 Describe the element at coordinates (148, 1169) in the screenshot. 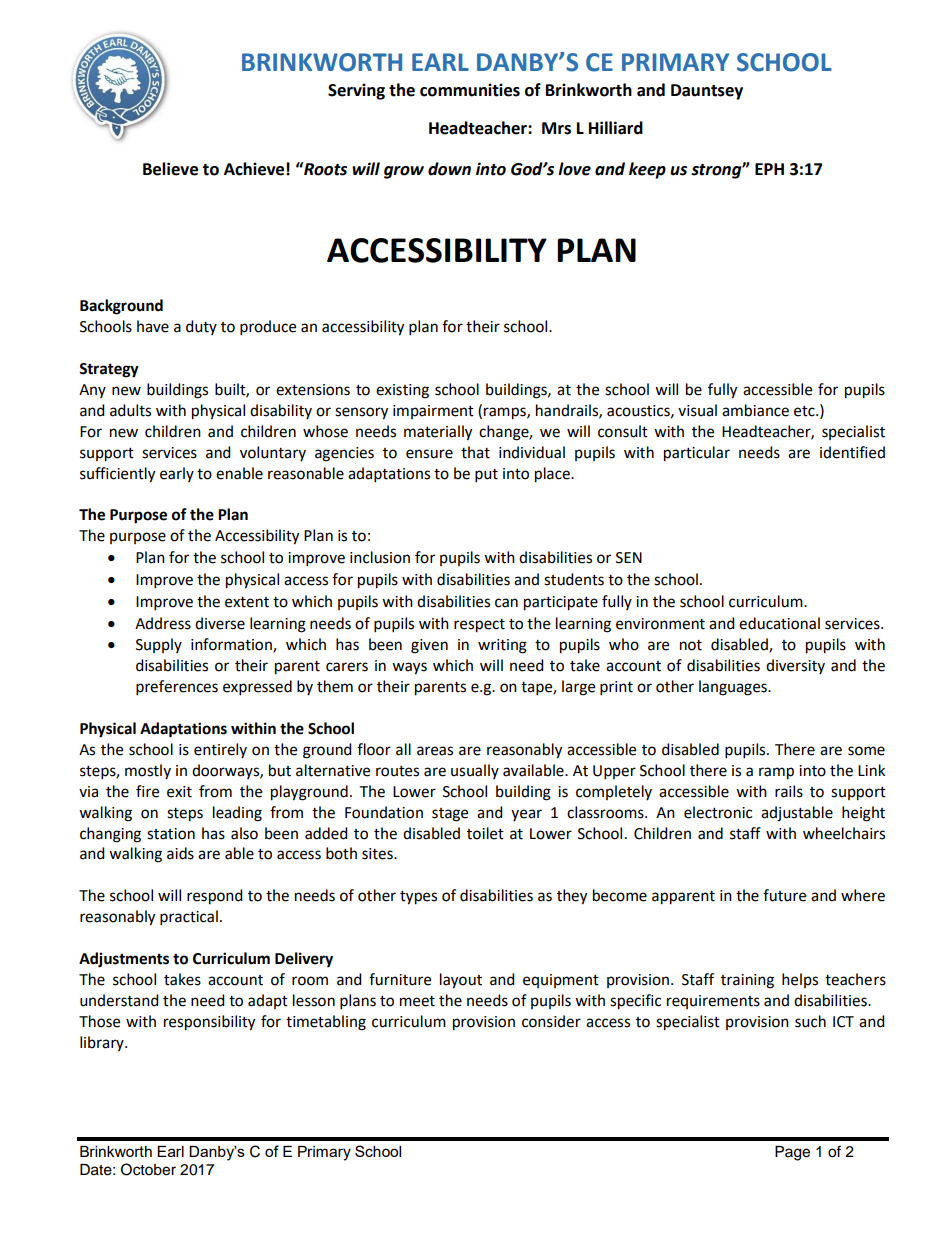

I see `October` at that location.
